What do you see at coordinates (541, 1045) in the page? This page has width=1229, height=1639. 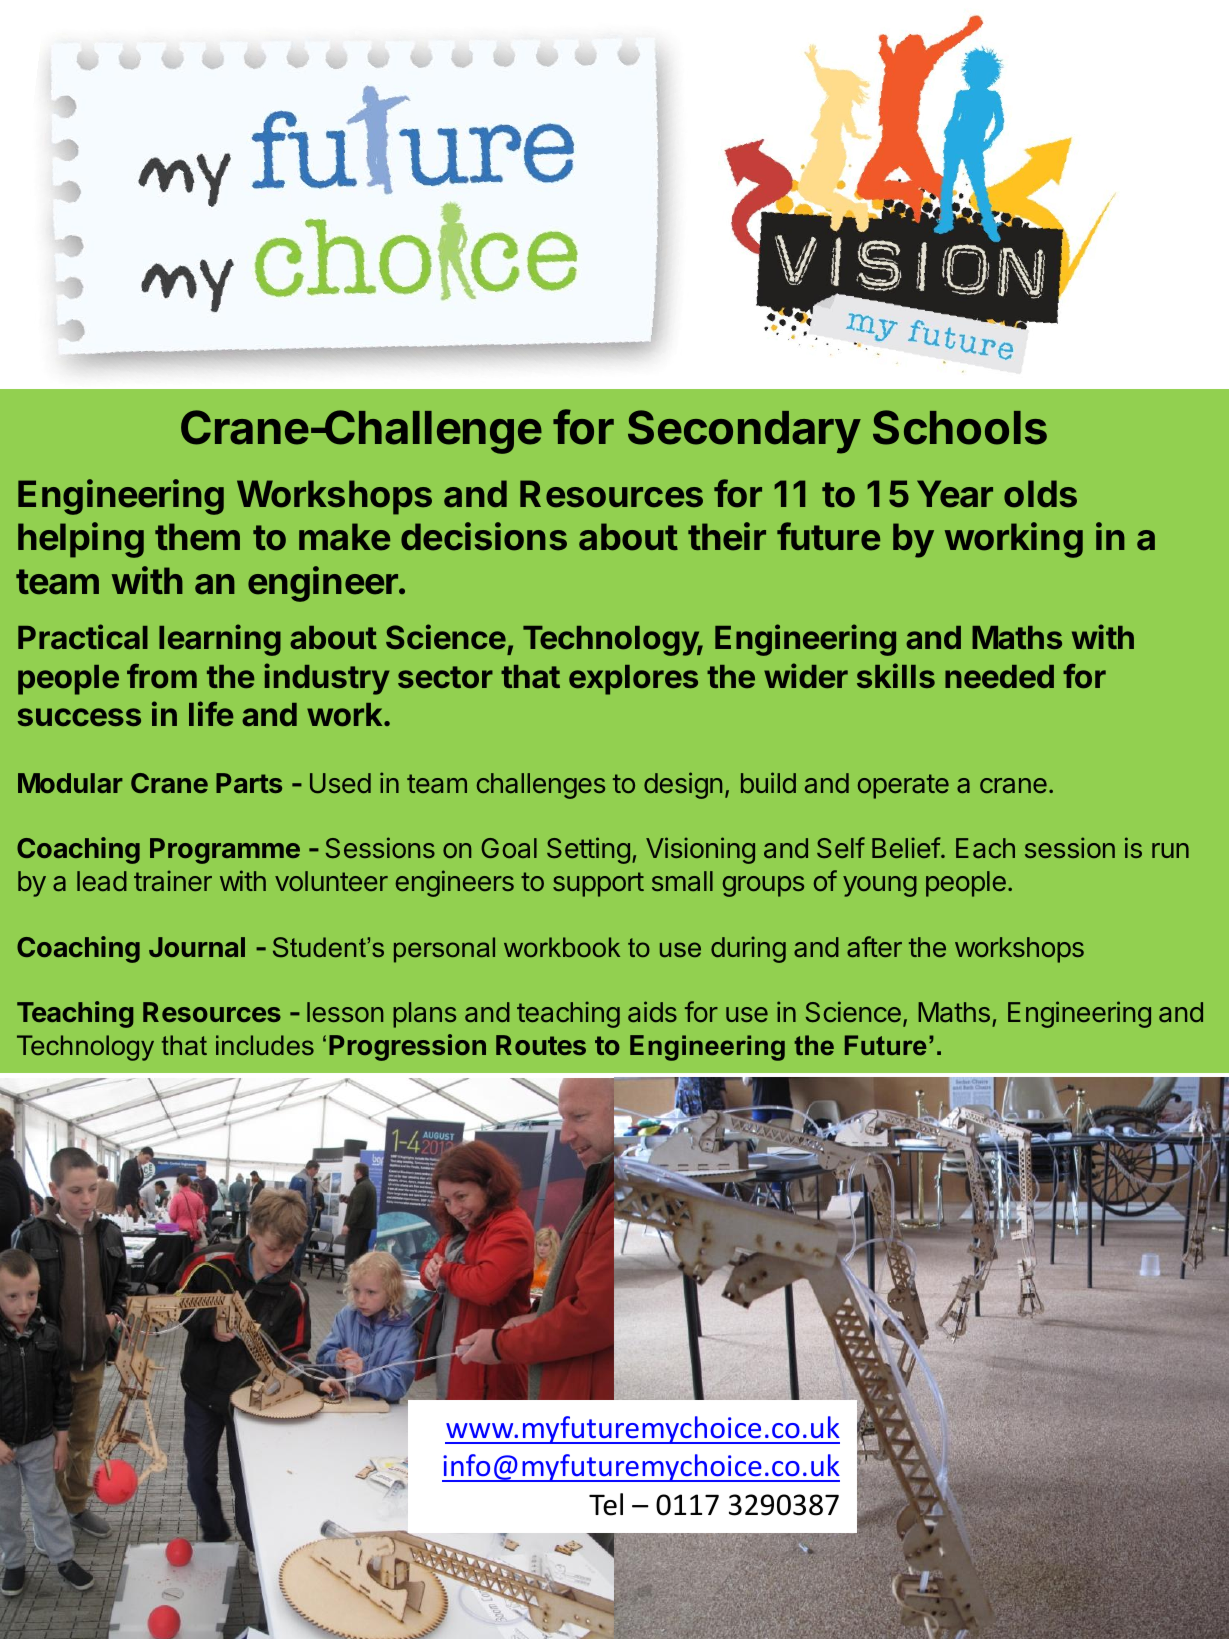 I see `Routes` at bounding box center [541, 1045].
